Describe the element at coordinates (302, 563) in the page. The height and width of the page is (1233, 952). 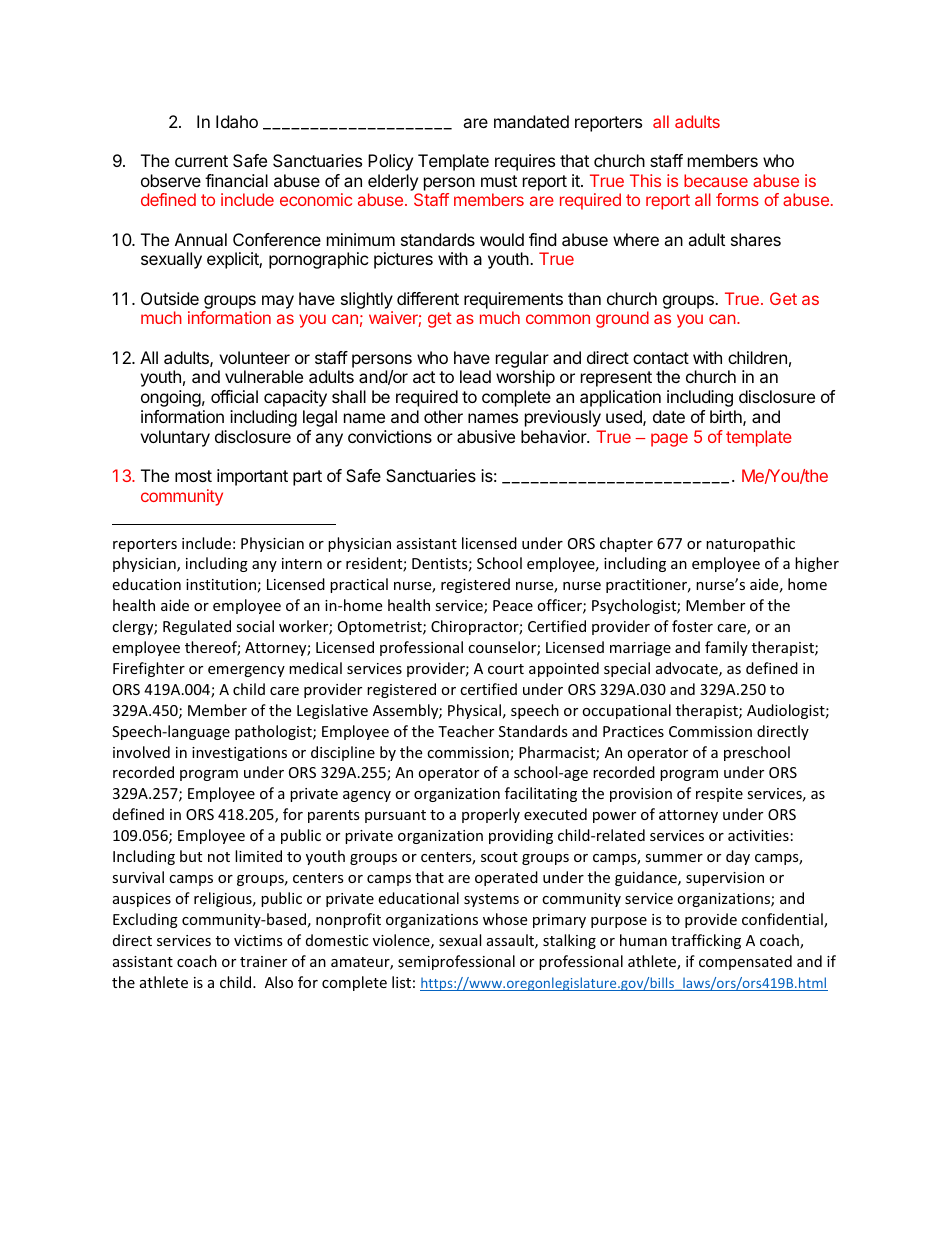
I see `intern` at that location.
